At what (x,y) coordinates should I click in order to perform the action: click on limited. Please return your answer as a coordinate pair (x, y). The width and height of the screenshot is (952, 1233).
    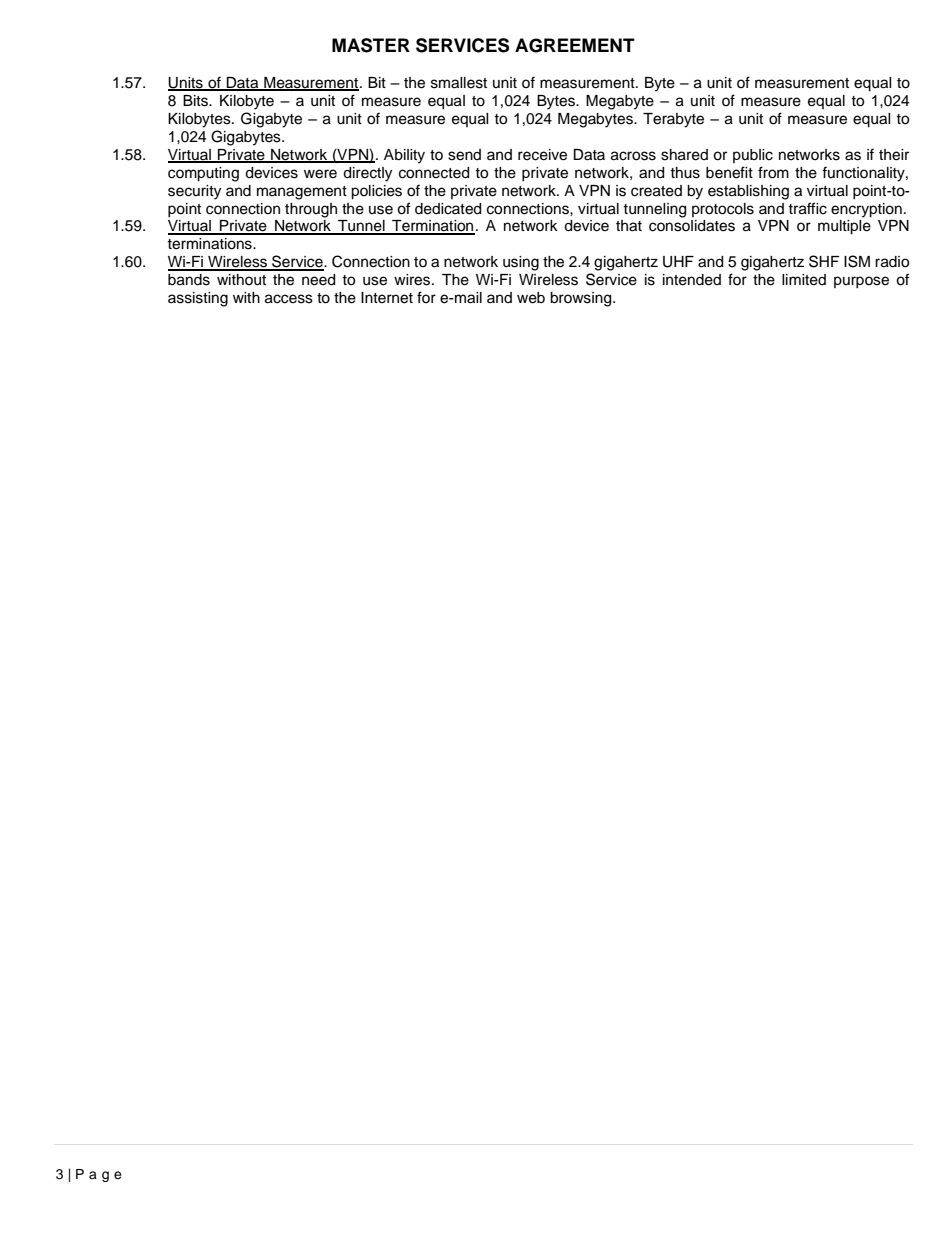
    Looking at the image, I should click on (804, 280).
